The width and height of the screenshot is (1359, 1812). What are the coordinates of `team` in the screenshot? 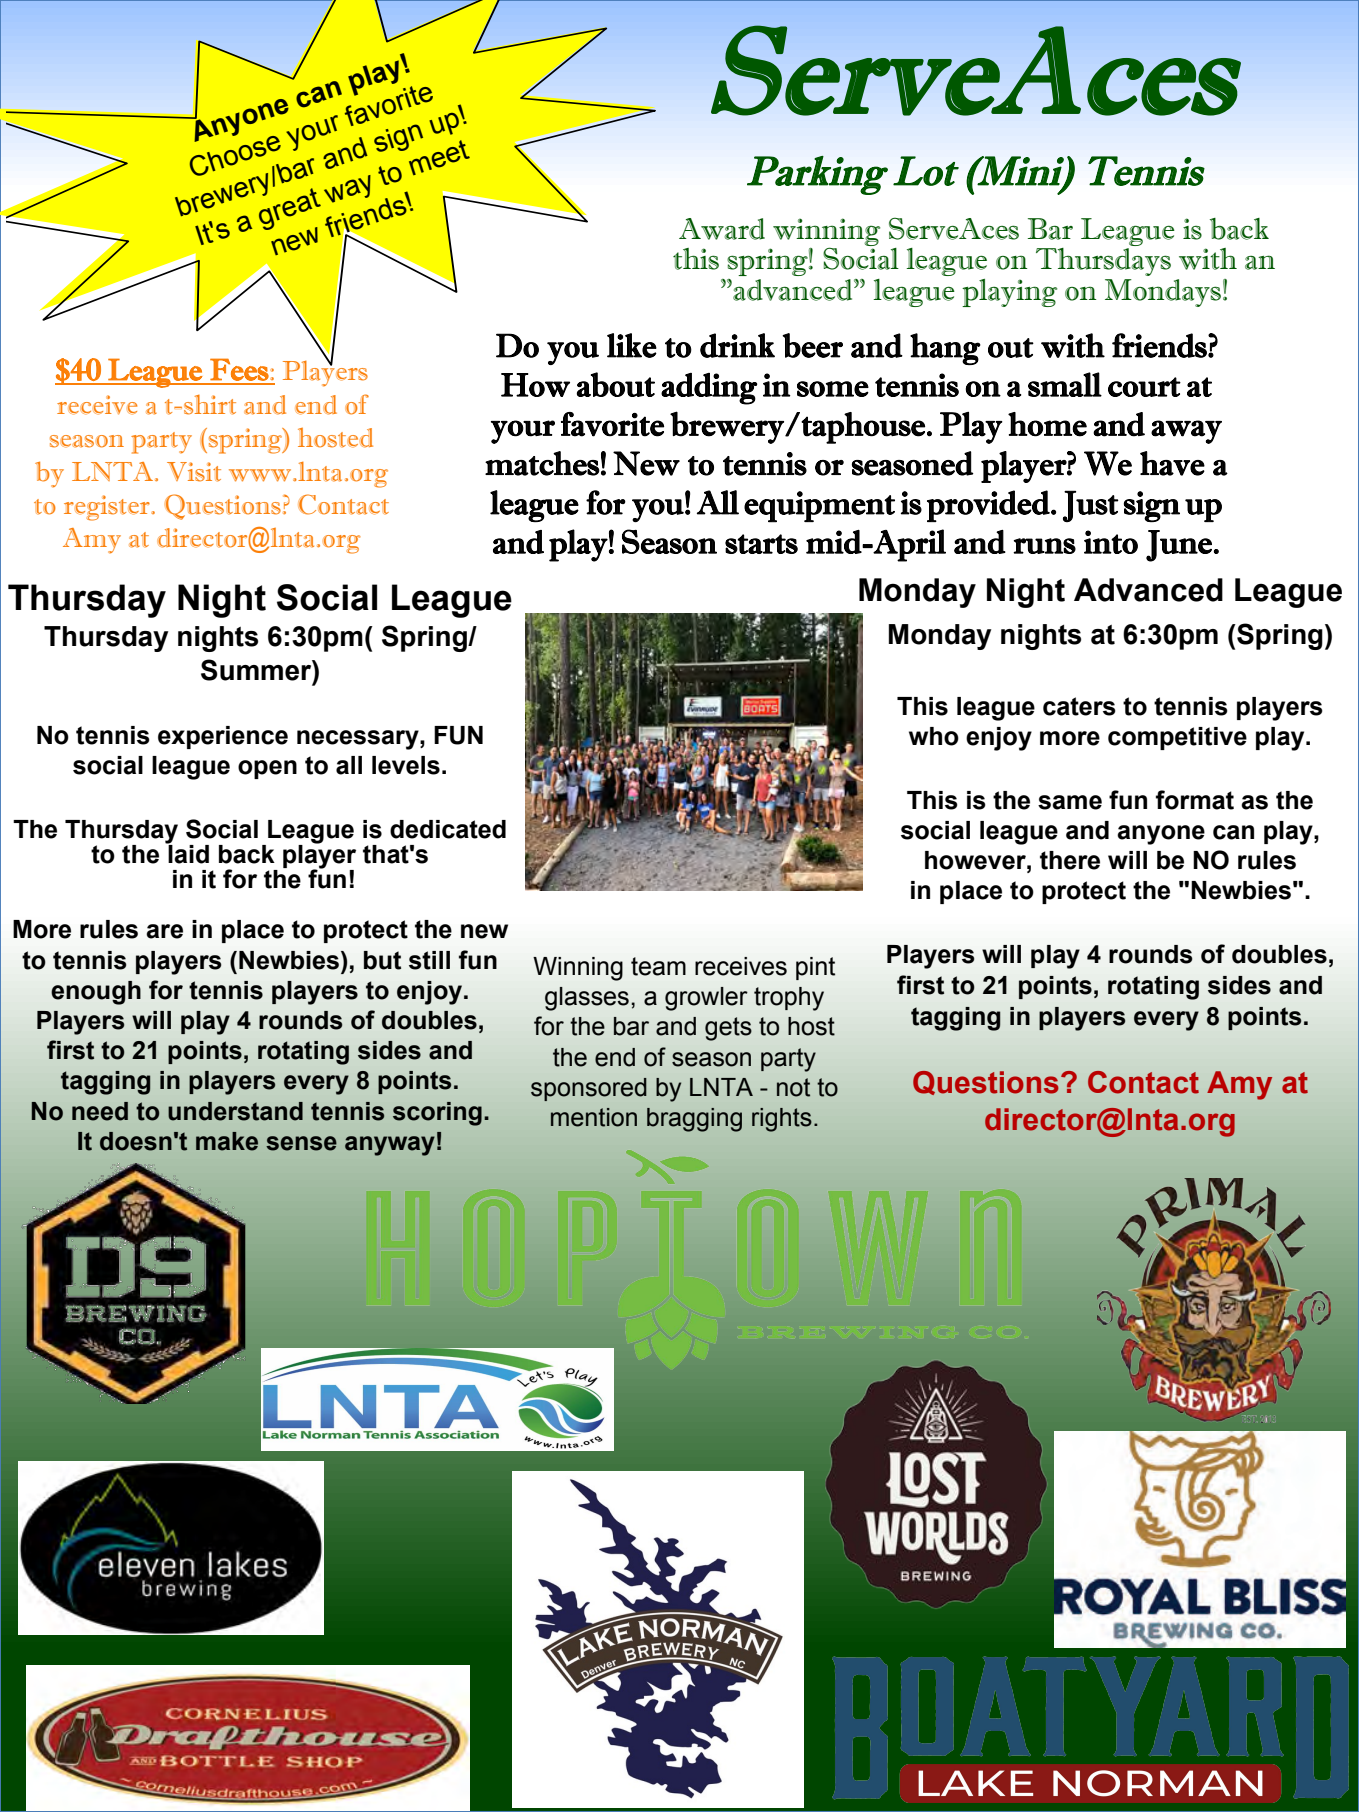 It's located at (658, 966).
